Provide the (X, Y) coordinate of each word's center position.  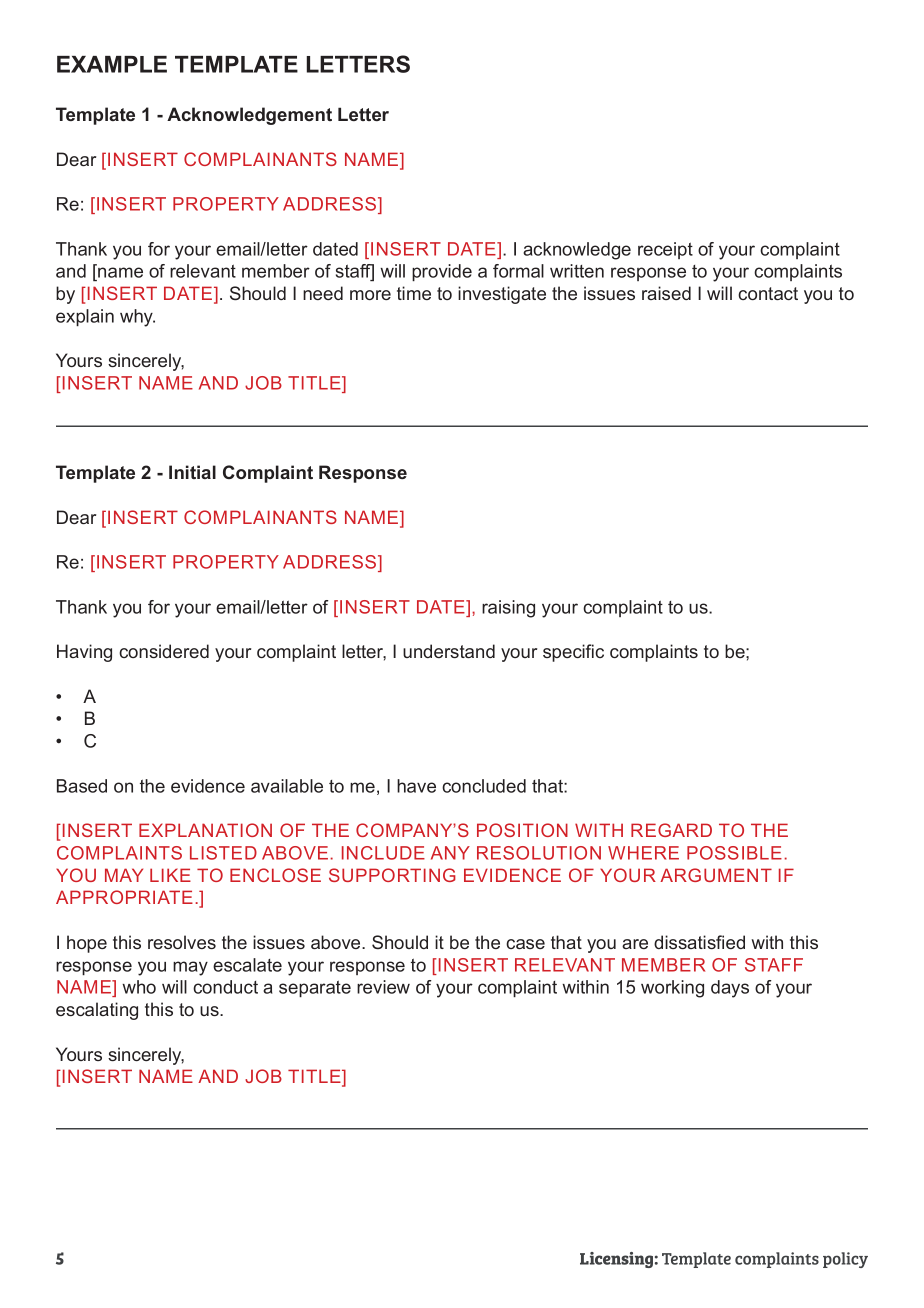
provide (442, 272)
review (383, 987)
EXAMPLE (112, 64)
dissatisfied (699, 942)
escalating (97, 1011)
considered (164, 651)
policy (845, 1260)
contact (768, 293)
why (137, 318)
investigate (502, 295)
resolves (182, 942)
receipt (665, 250)
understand (449, 651)
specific (573, 653)
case (525, 944)
